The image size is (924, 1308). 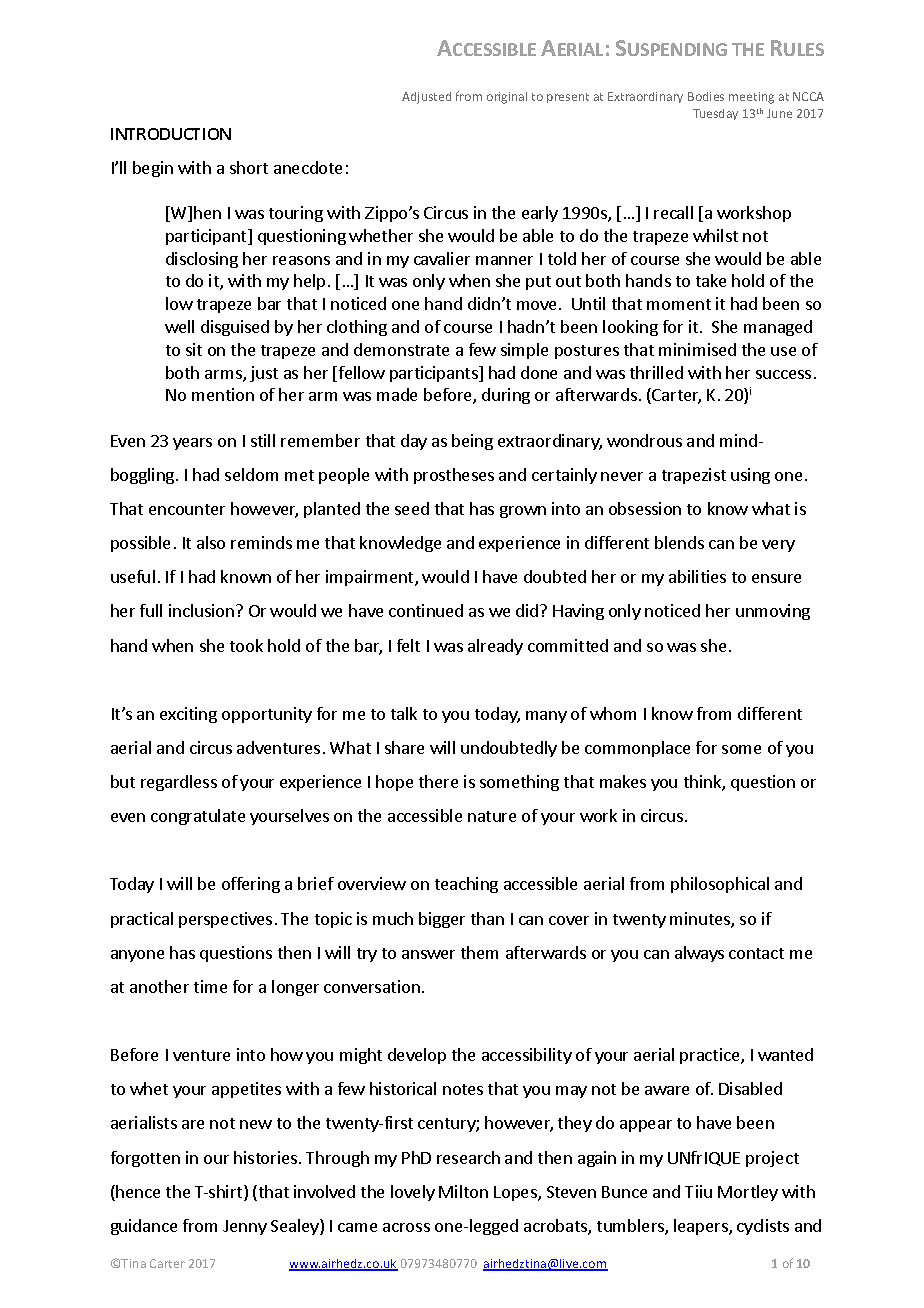 What do you see at coordinates (225, 920) in the image?
I see `perspectives` at bounding box center [225, 920].
